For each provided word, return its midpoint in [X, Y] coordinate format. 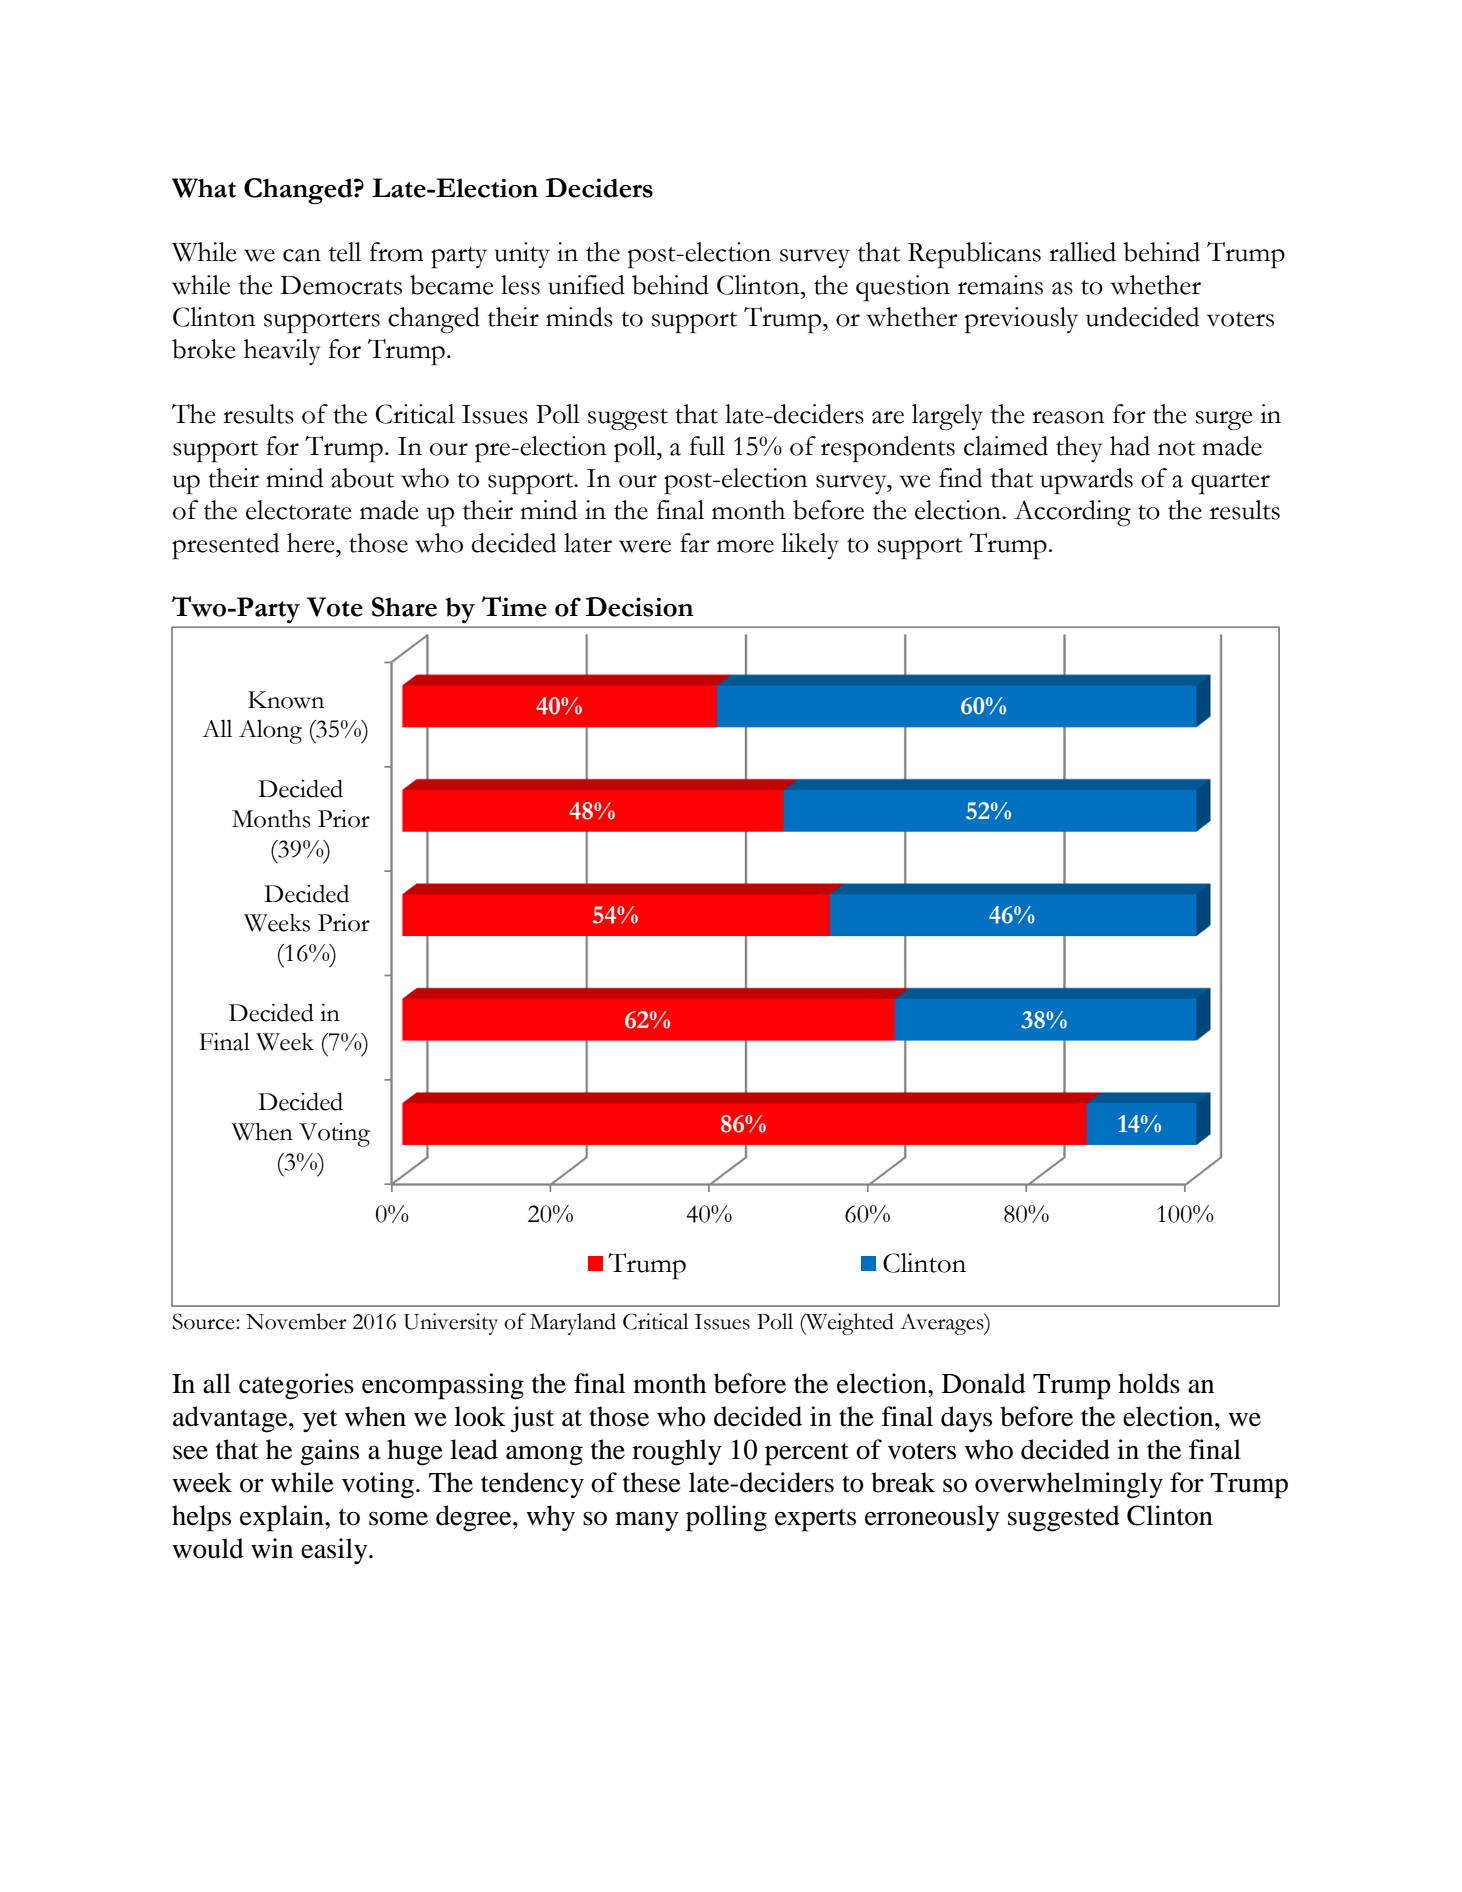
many [647, 1522]
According [1072, 513]
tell [345, 252]
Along [270, 731]
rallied [1082, 252]
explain [283, 1518]
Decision [640, 607]
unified [586, 285]
